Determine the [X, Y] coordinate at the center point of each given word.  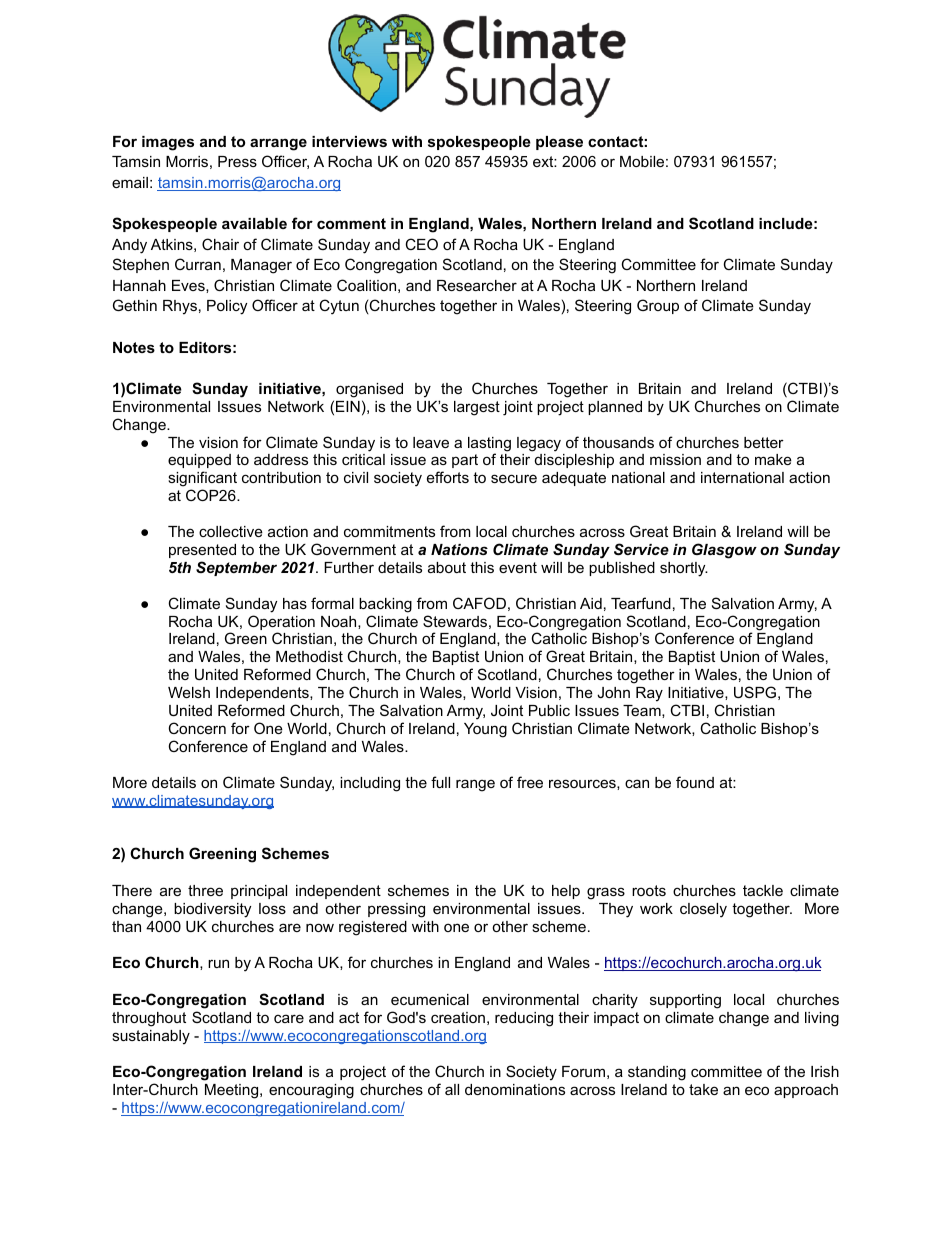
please [559, 143]
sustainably [151, 1037]
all [452, 1089]
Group [658, 306]
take [703, 1089]
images [168, 143]
